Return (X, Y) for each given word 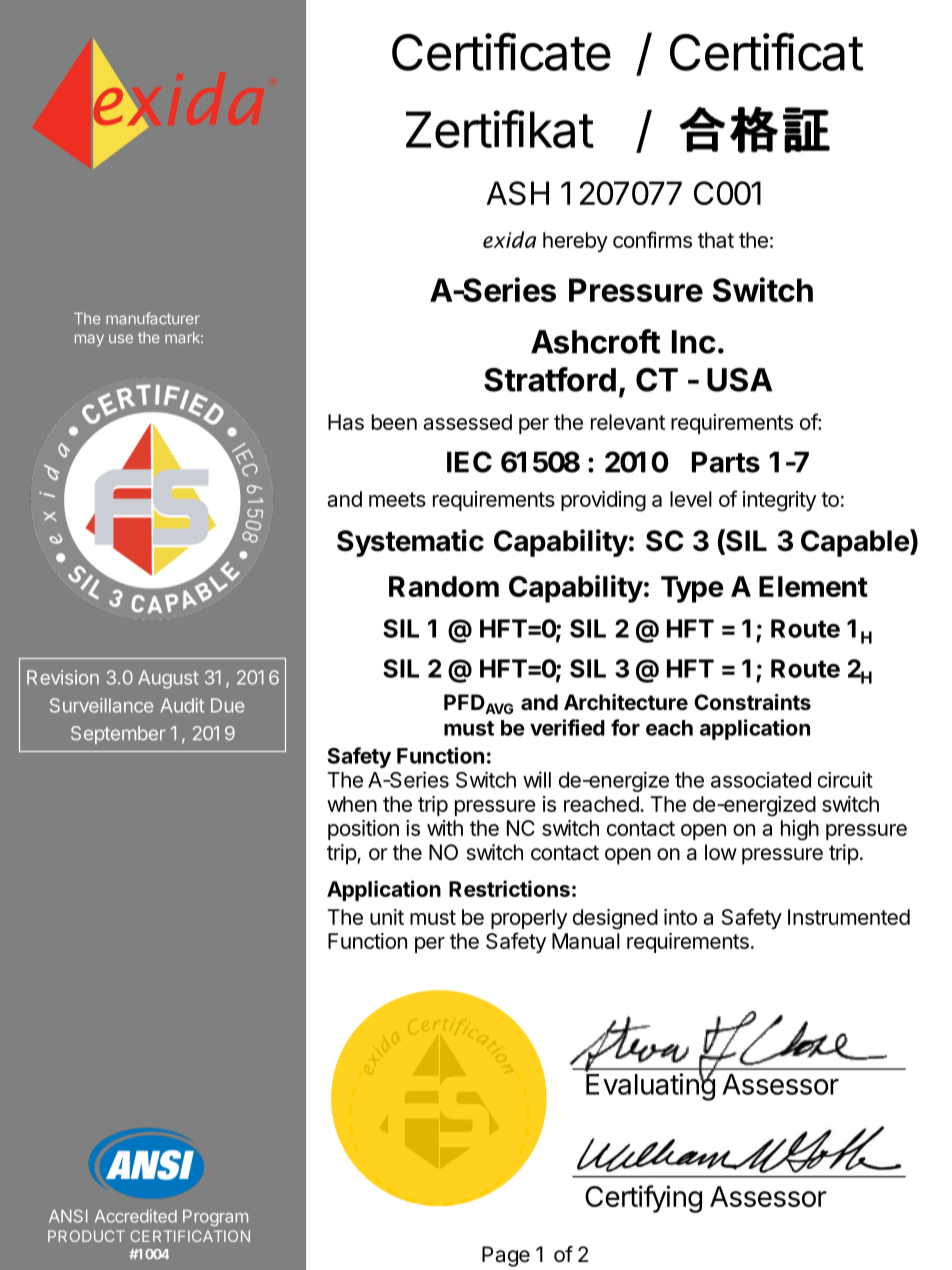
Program (215, 1218)
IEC (469, 462)
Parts (726, 462)
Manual (586, 941)
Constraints (752, 702)
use (121, 339)
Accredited (136, 1216)
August (168, 679)
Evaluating (650, 1086)
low (721, 852)
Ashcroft (596, 341)
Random (444, 586)
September (118, 735)
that (716, 240)
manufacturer (153, 318)
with (445, 828)
